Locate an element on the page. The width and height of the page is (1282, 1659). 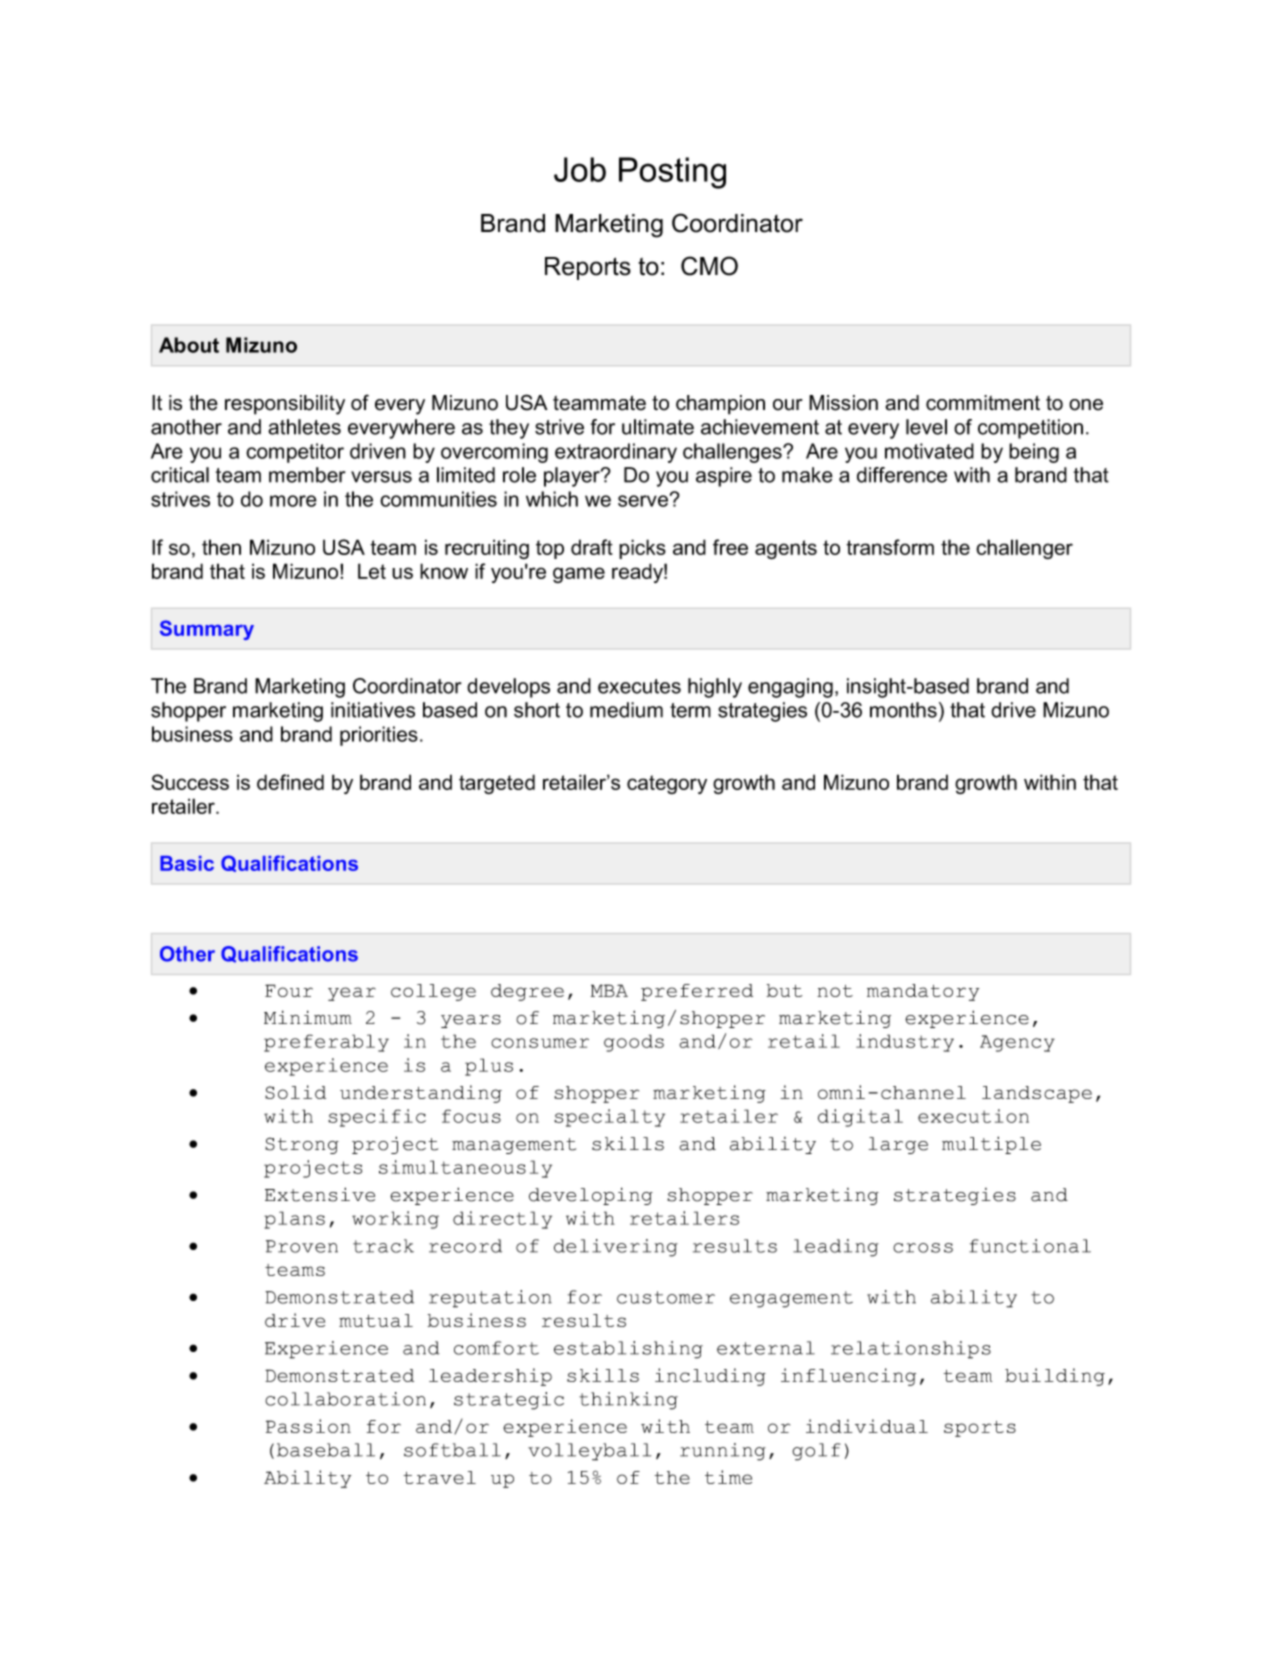
Strong is located at coordinates (302, 1145).
